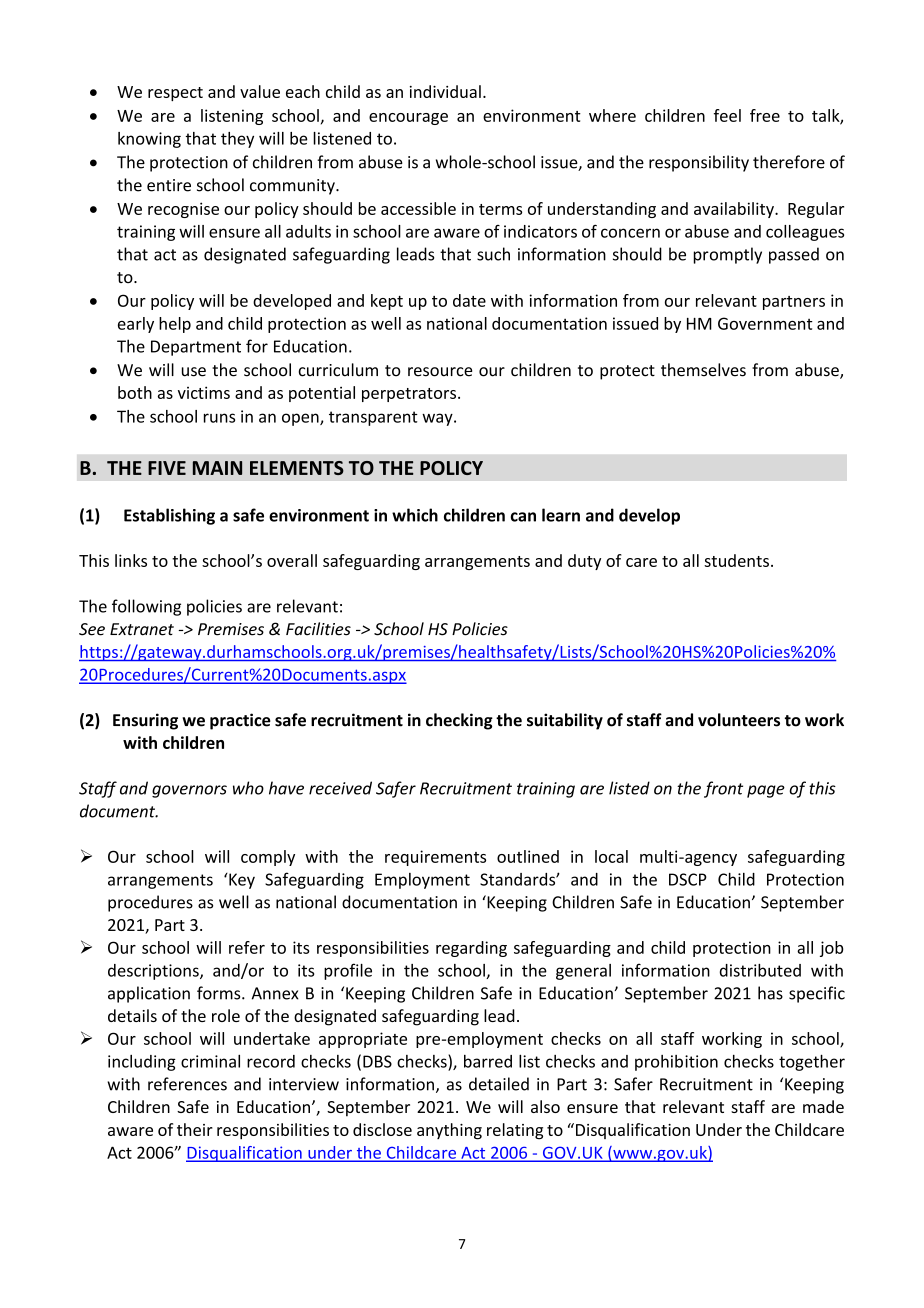 The image size is (924, 1308). I want to click on knowing, so click(149, 140).
